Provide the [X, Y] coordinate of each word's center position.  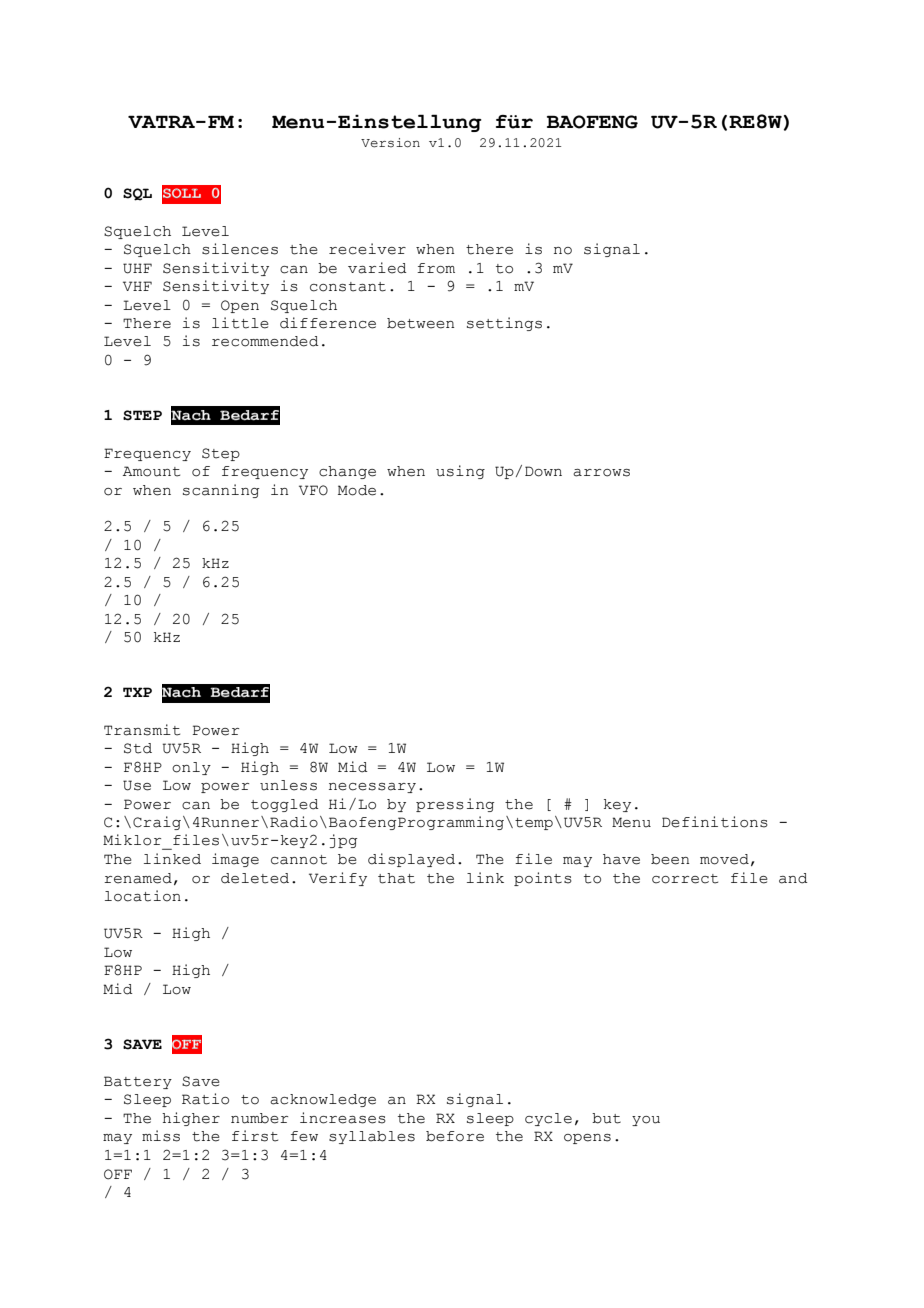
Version [390, 143]
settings [504, 324]
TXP [137, 692]
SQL [137, 194]
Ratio [205, 1099]
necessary [372, 788]
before [455, 1136]
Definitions [715, 822]
